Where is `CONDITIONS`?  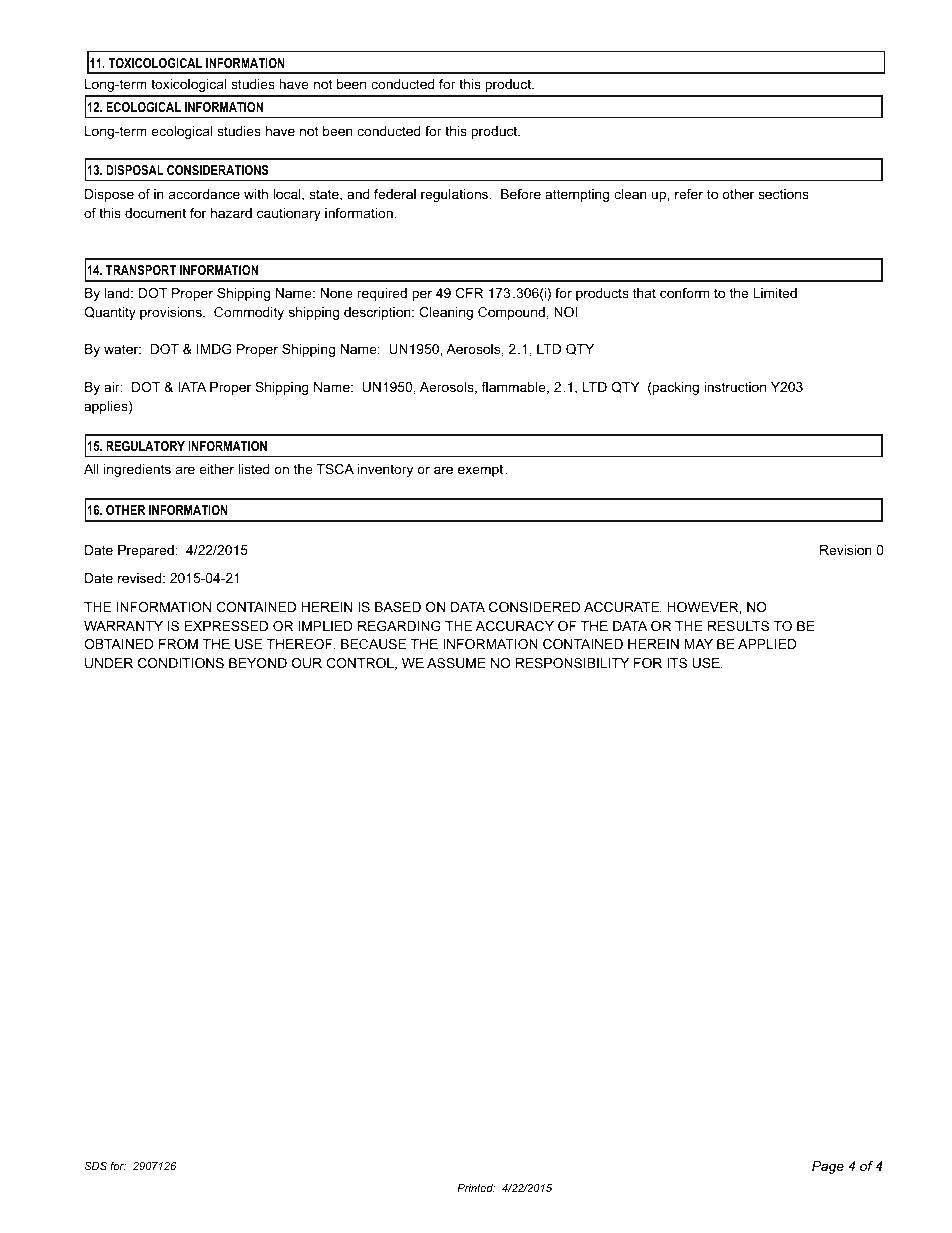
CONDITIONS is located at coordinates (181, 663).
